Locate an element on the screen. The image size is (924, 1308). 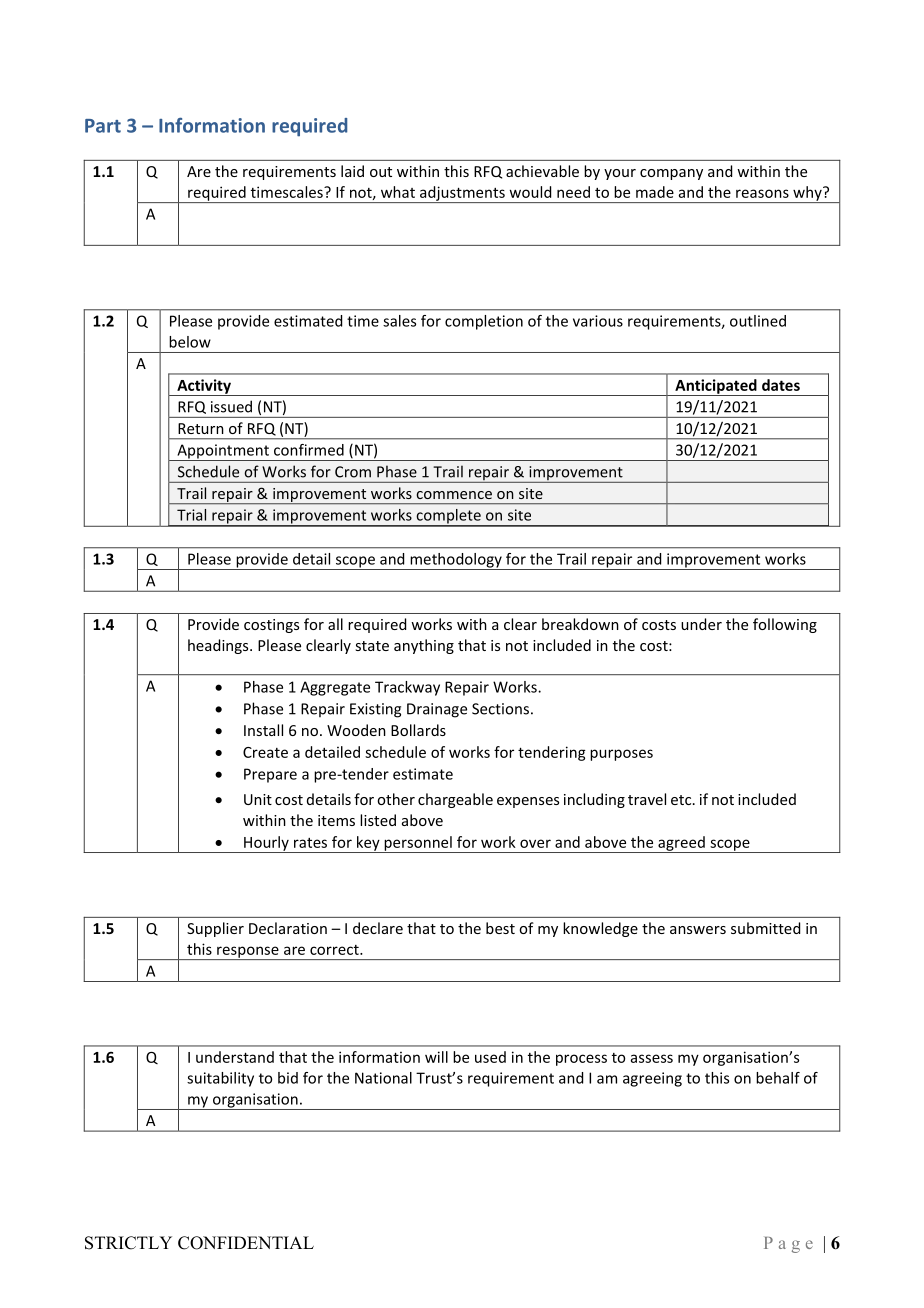
adjustments is located at coordinates (462, 194).
